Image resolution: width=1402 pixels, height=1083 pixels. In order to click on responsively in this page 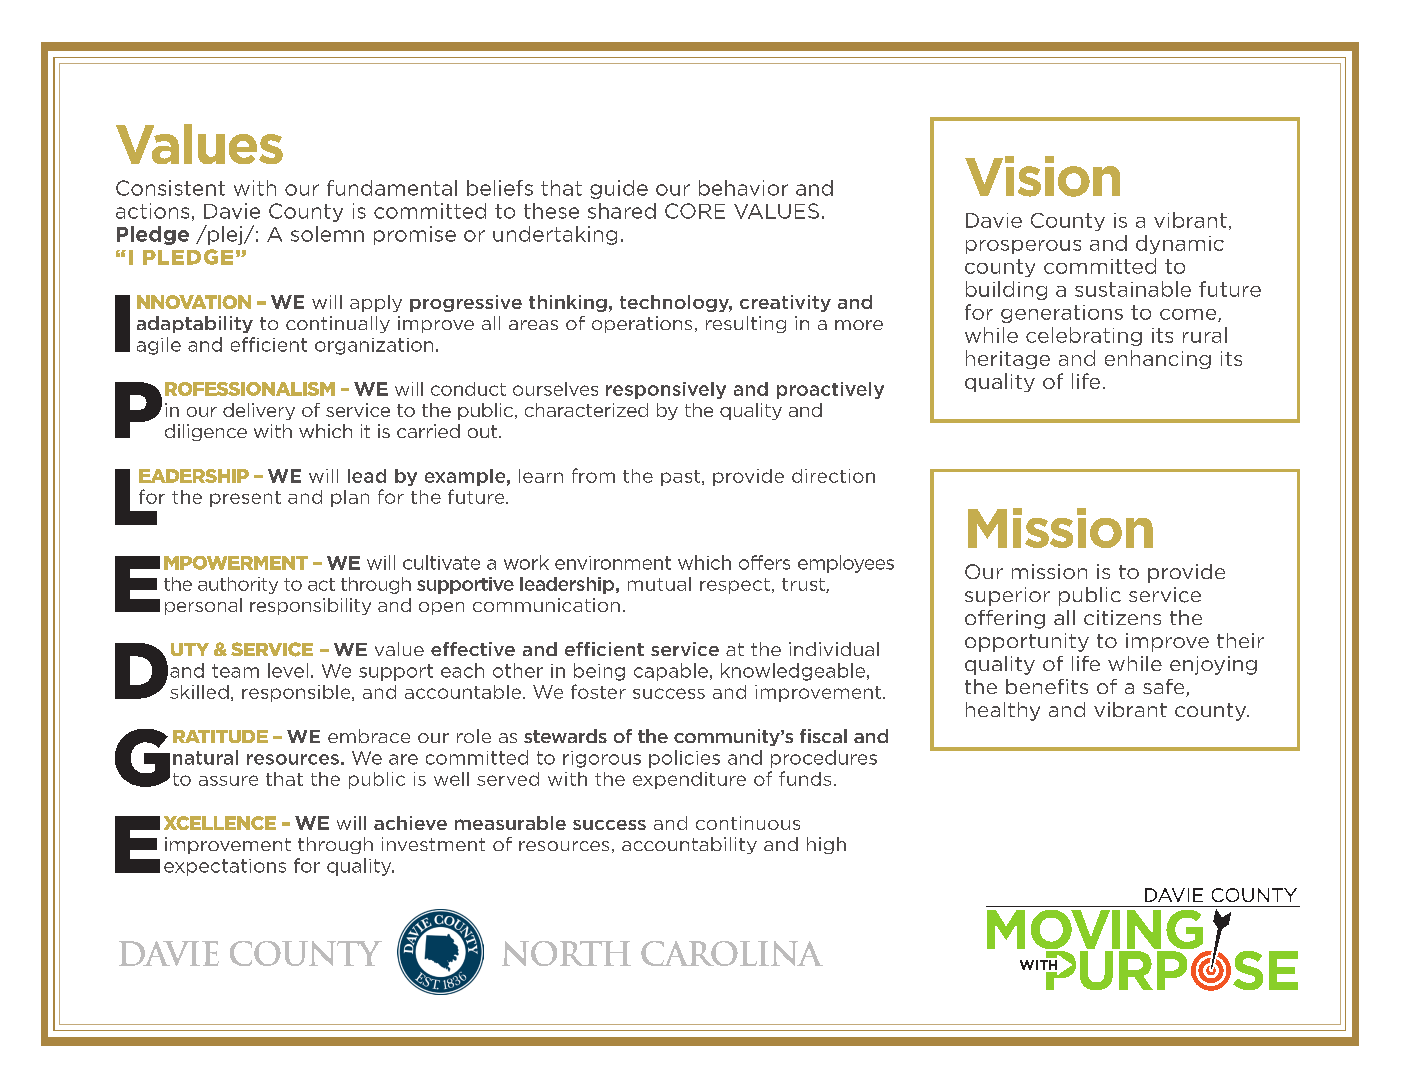, I will do `click(666, 390)`.
